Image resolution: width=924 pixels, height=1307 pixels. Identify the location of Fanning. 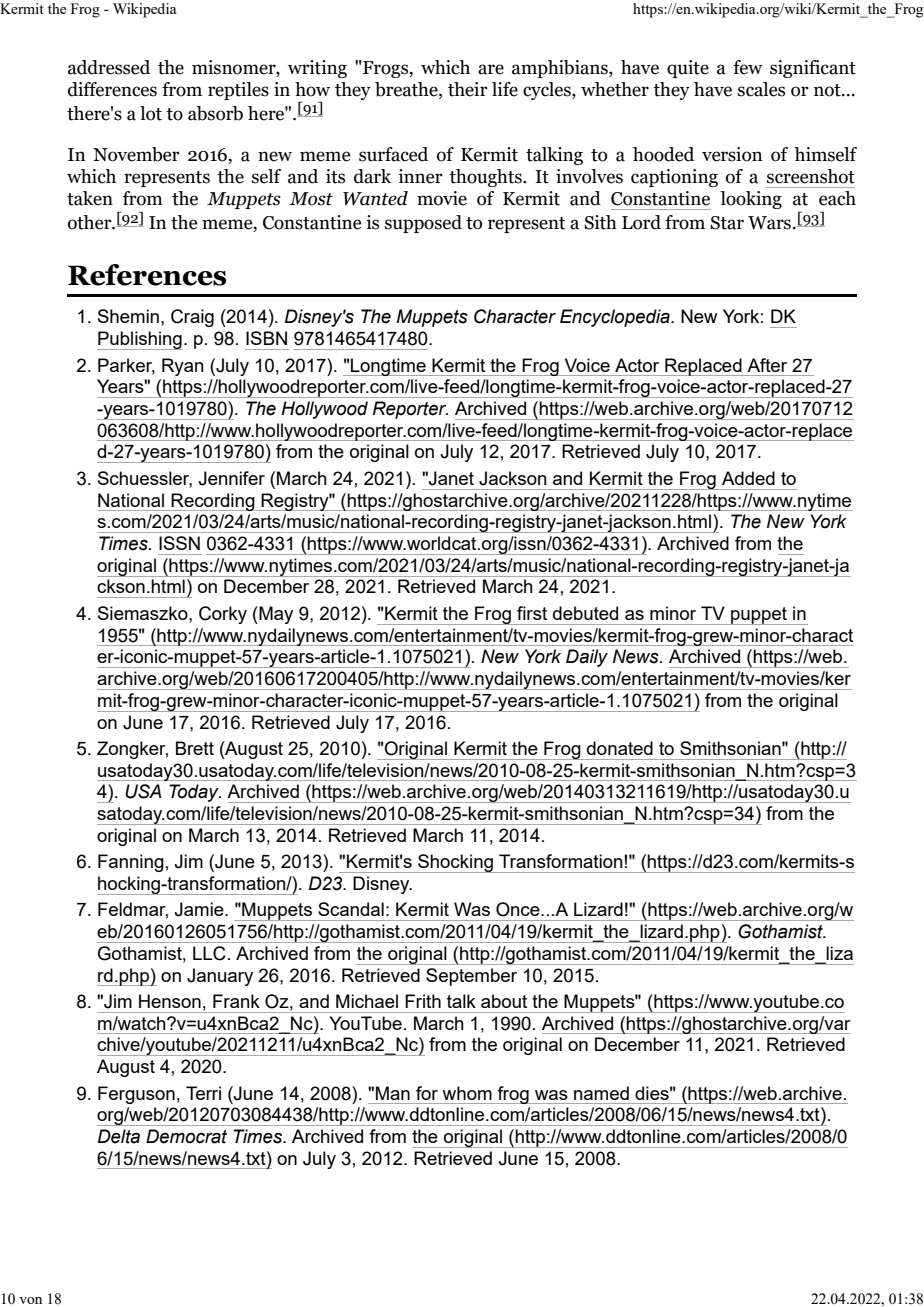
(131, 863).
